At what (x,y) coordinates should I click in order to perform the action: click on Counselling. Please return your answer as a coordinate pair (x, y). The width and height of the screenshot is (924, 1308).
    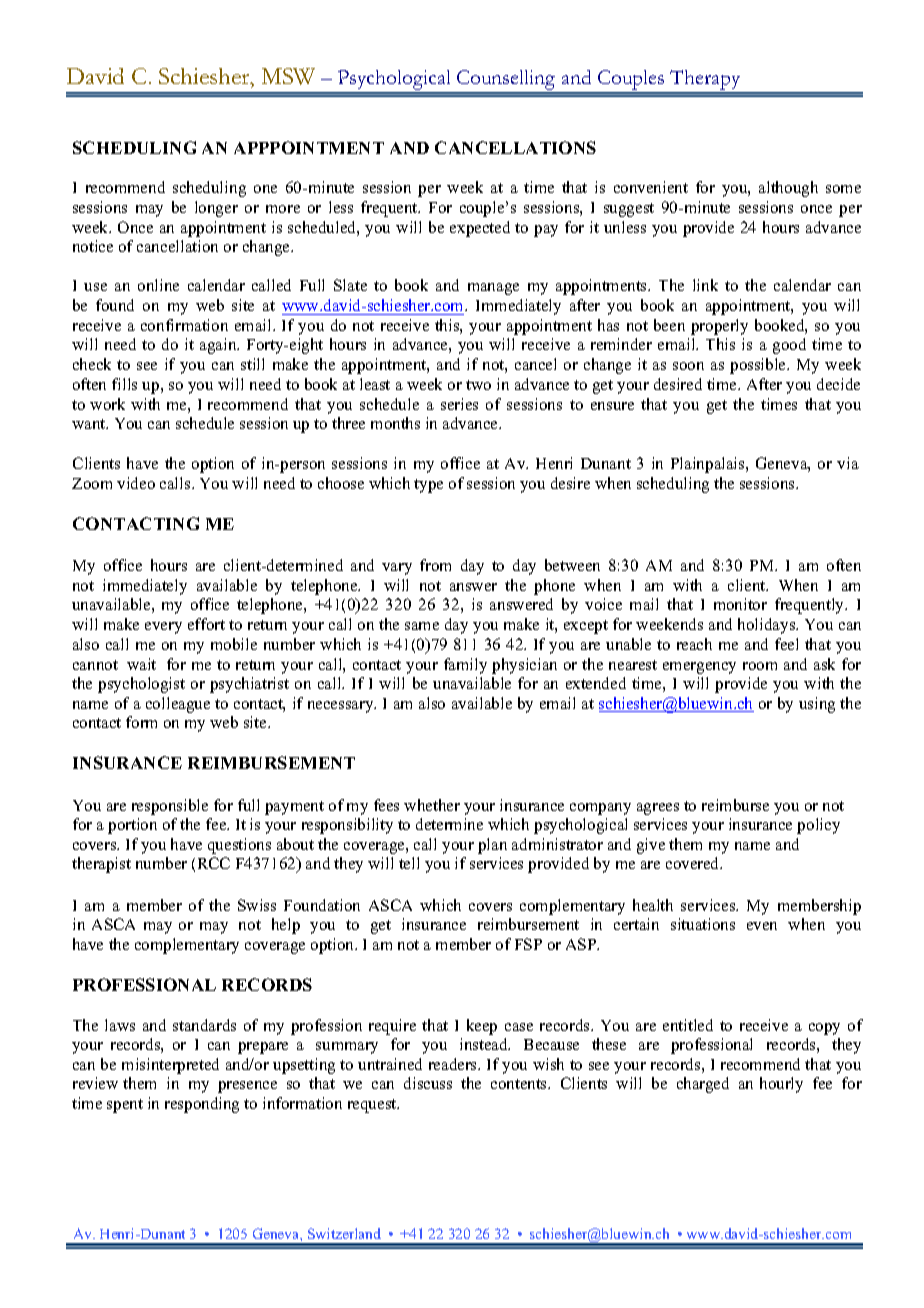
    Looking at the image, I should click on (506, 81).
